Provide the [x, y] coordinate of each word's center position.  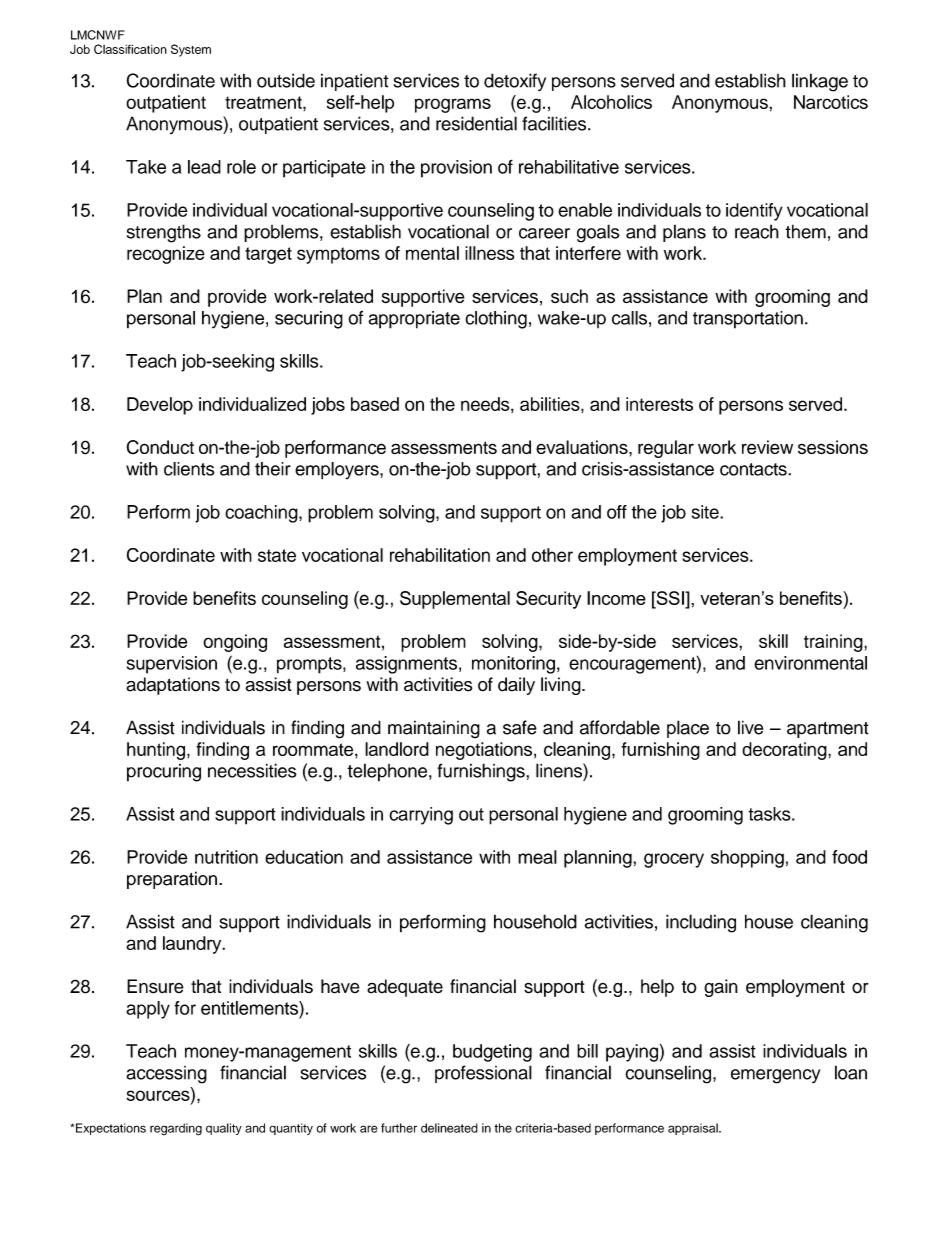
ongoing [235, 643]
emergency [775, 1076]
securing [309, 320]
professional [483, 1074]
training [834, 643]
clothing [496, 320]
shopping [747, 859]
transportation [748, 320]
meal [537, 857]
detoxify [515, 82]
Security [548, 600]
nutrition [226, 857]
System [191, 50]
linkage [820, 82]
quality [224, 1129]
